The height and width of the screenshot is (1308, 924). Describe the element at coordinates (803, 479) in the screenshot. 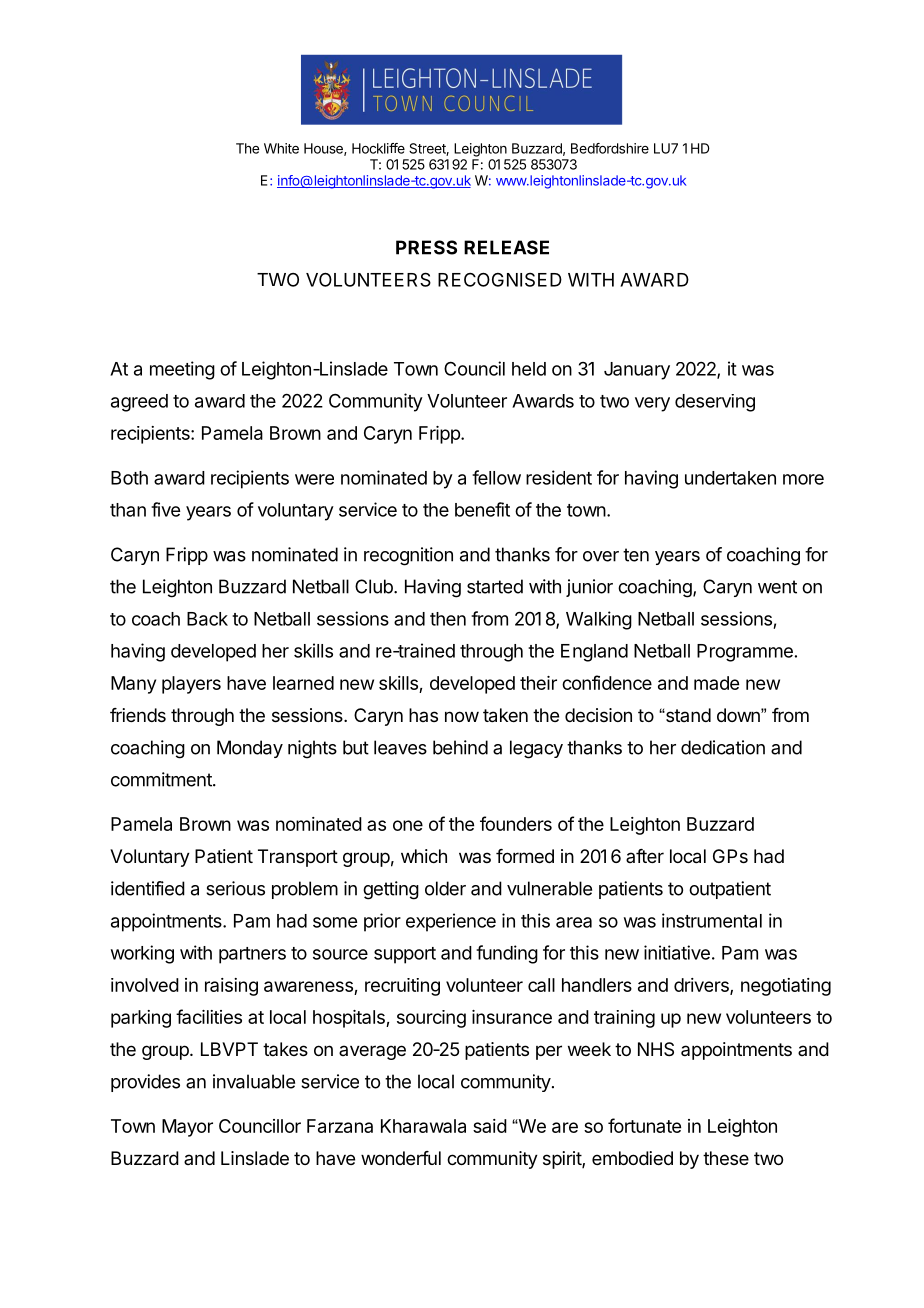

I see `more` at that location.
